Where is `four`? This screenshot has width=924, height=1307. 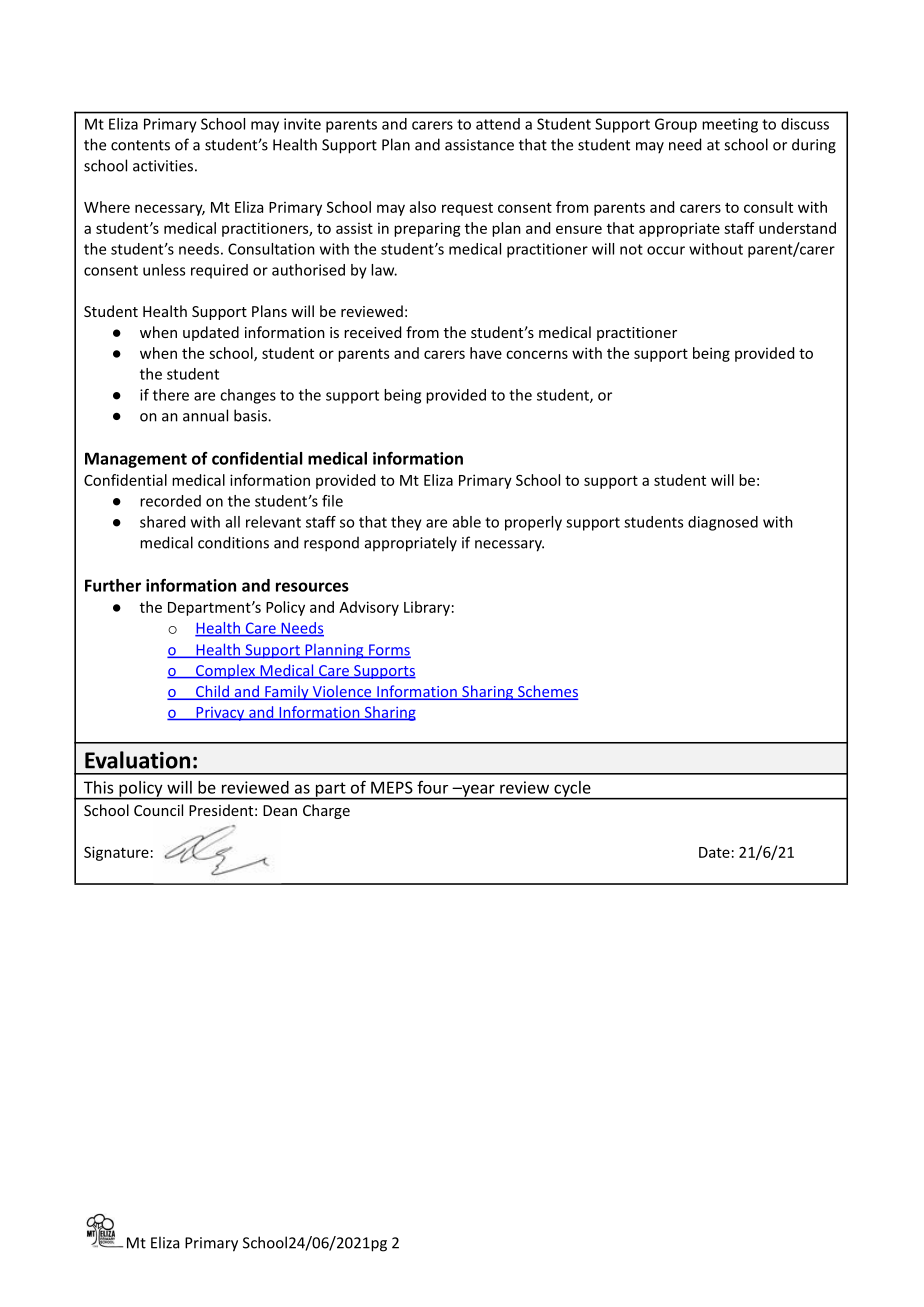
four is located at coordinates (432, 787).
